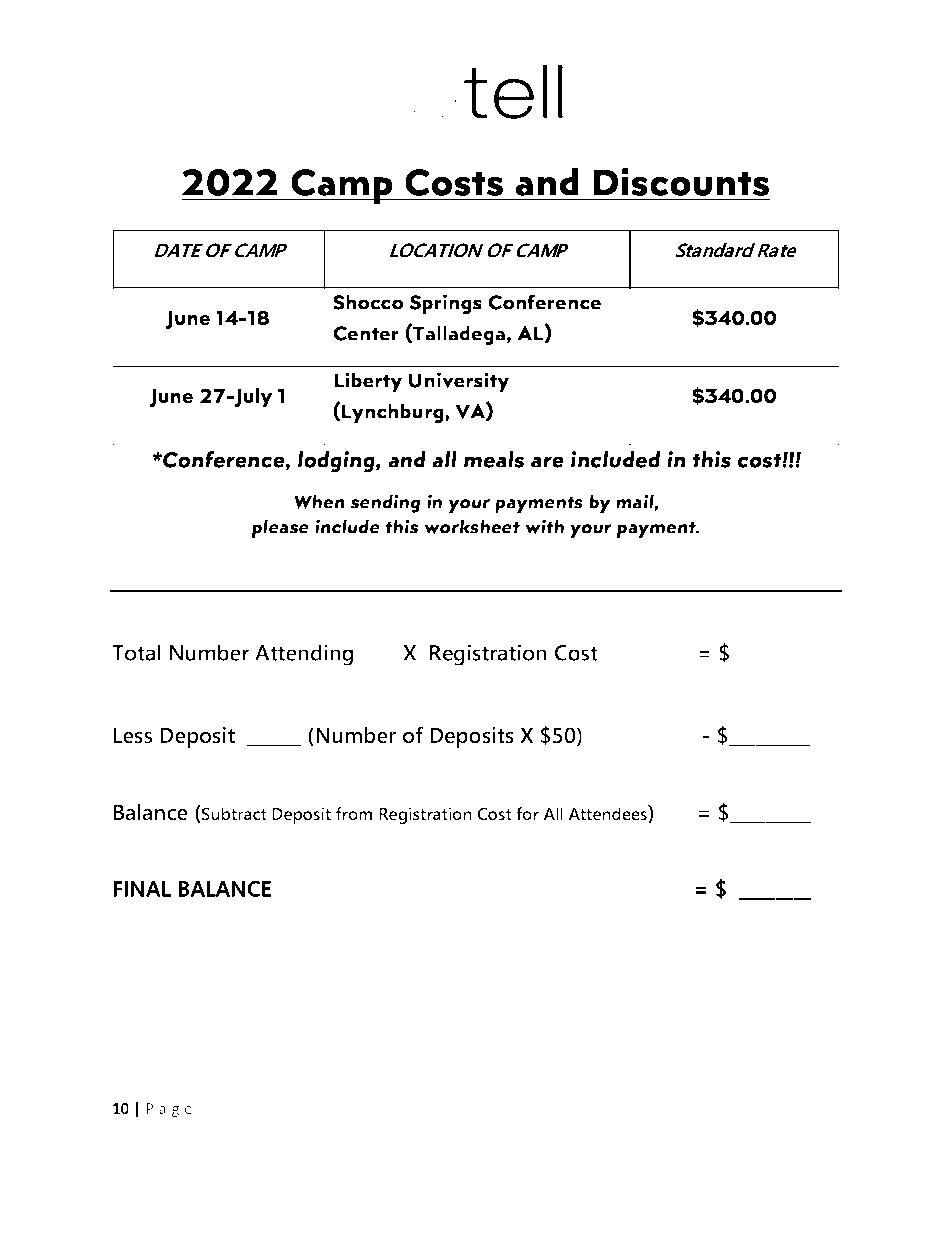 The image size is (952, 1233). What do you see at coordinates (354, 813) in the page?
I see `from` at bounding box center [354, 813].
